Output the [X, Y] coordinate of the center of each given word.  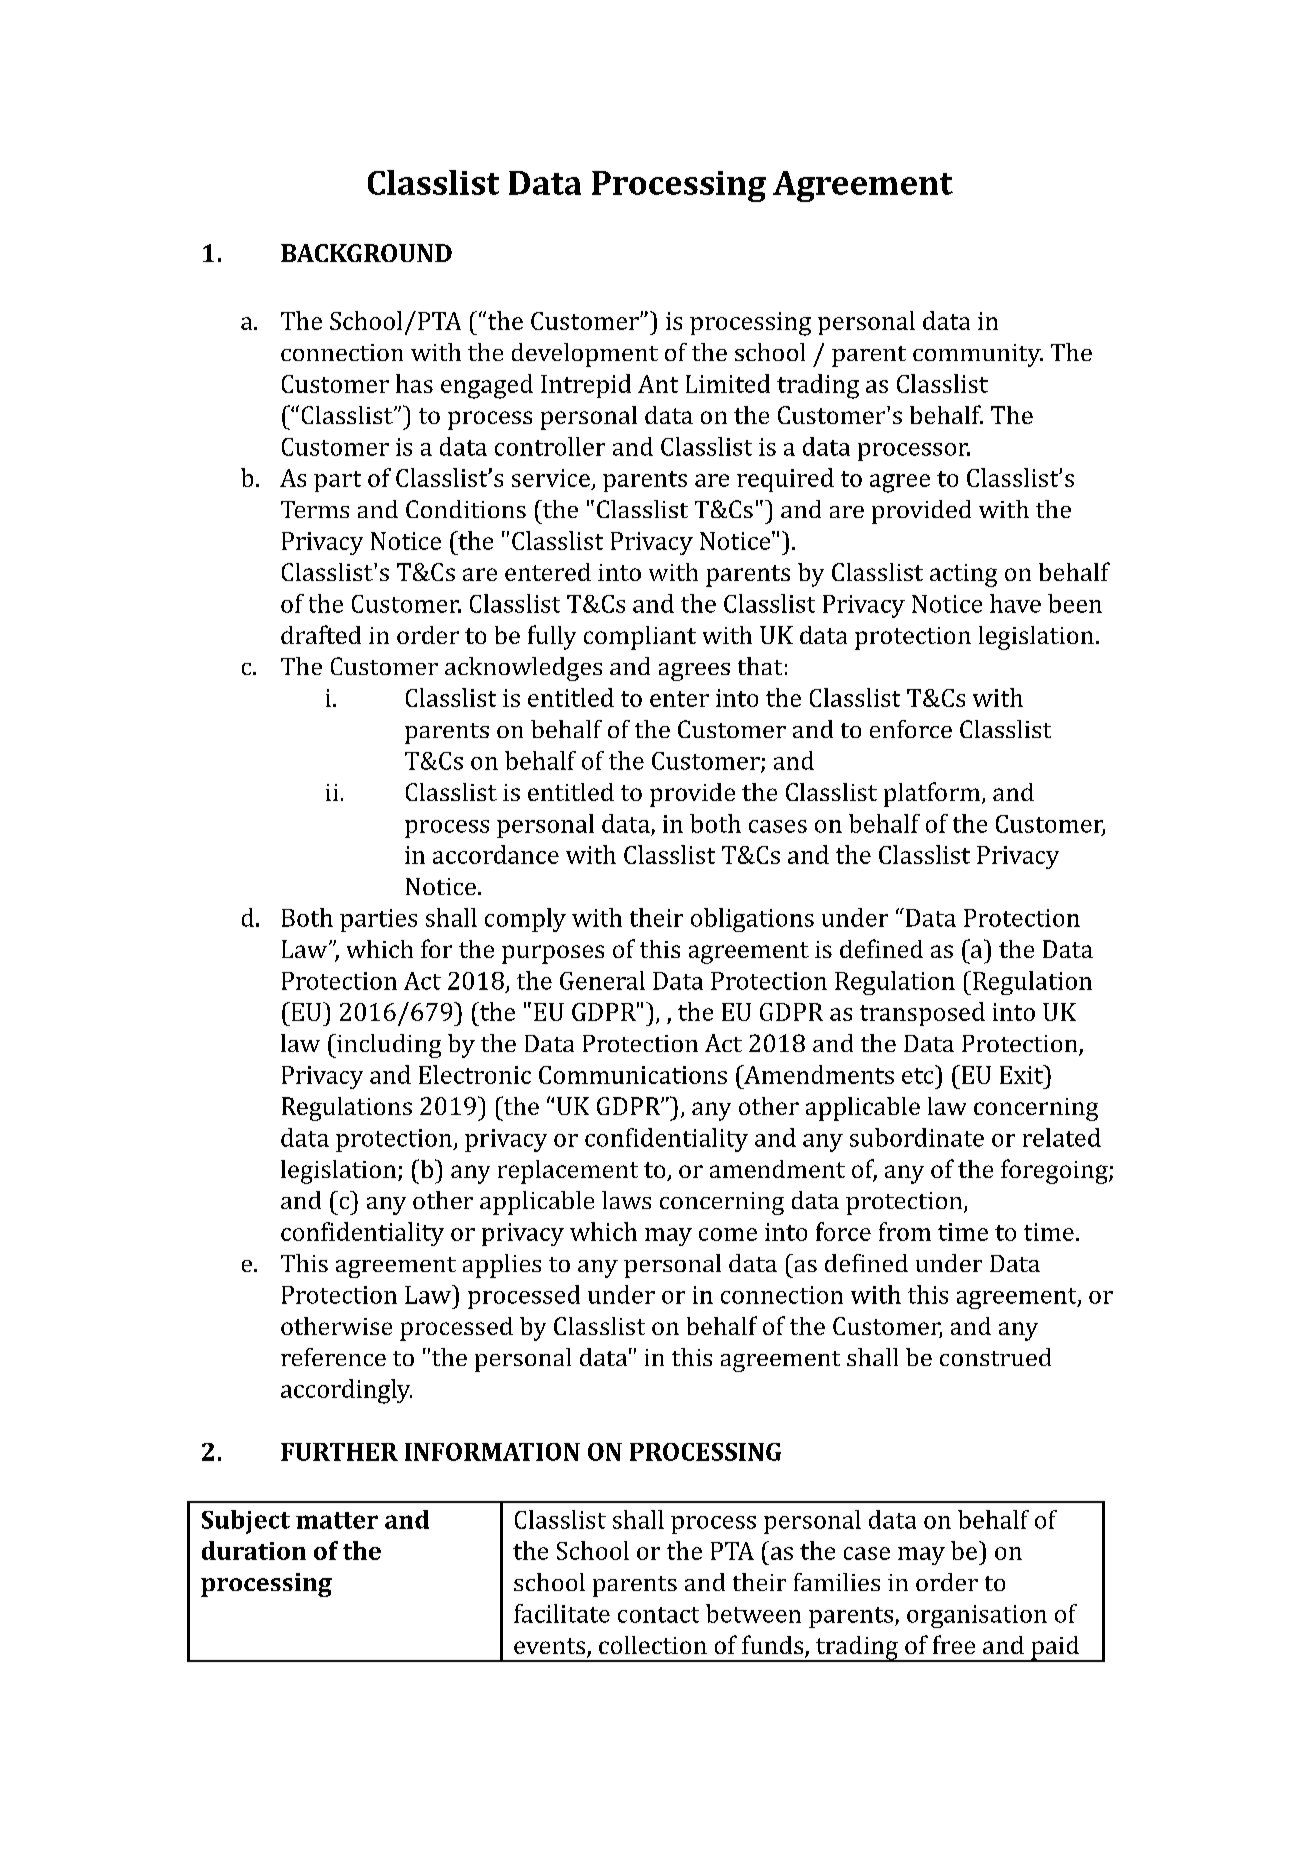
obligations [752, 920]
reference [333, 1357]
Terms [315, 509]
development [585, 355]
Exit [1022, 1074]
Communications [633, 1075]
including [388, 1046]
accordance [496, 854]
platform [933, 794]
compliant [640, 638]
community [978, 355]
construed [995, 1357]
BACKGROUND [366, 253]
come [728, 1234]
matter [337, 1520]
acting [963, 575]
